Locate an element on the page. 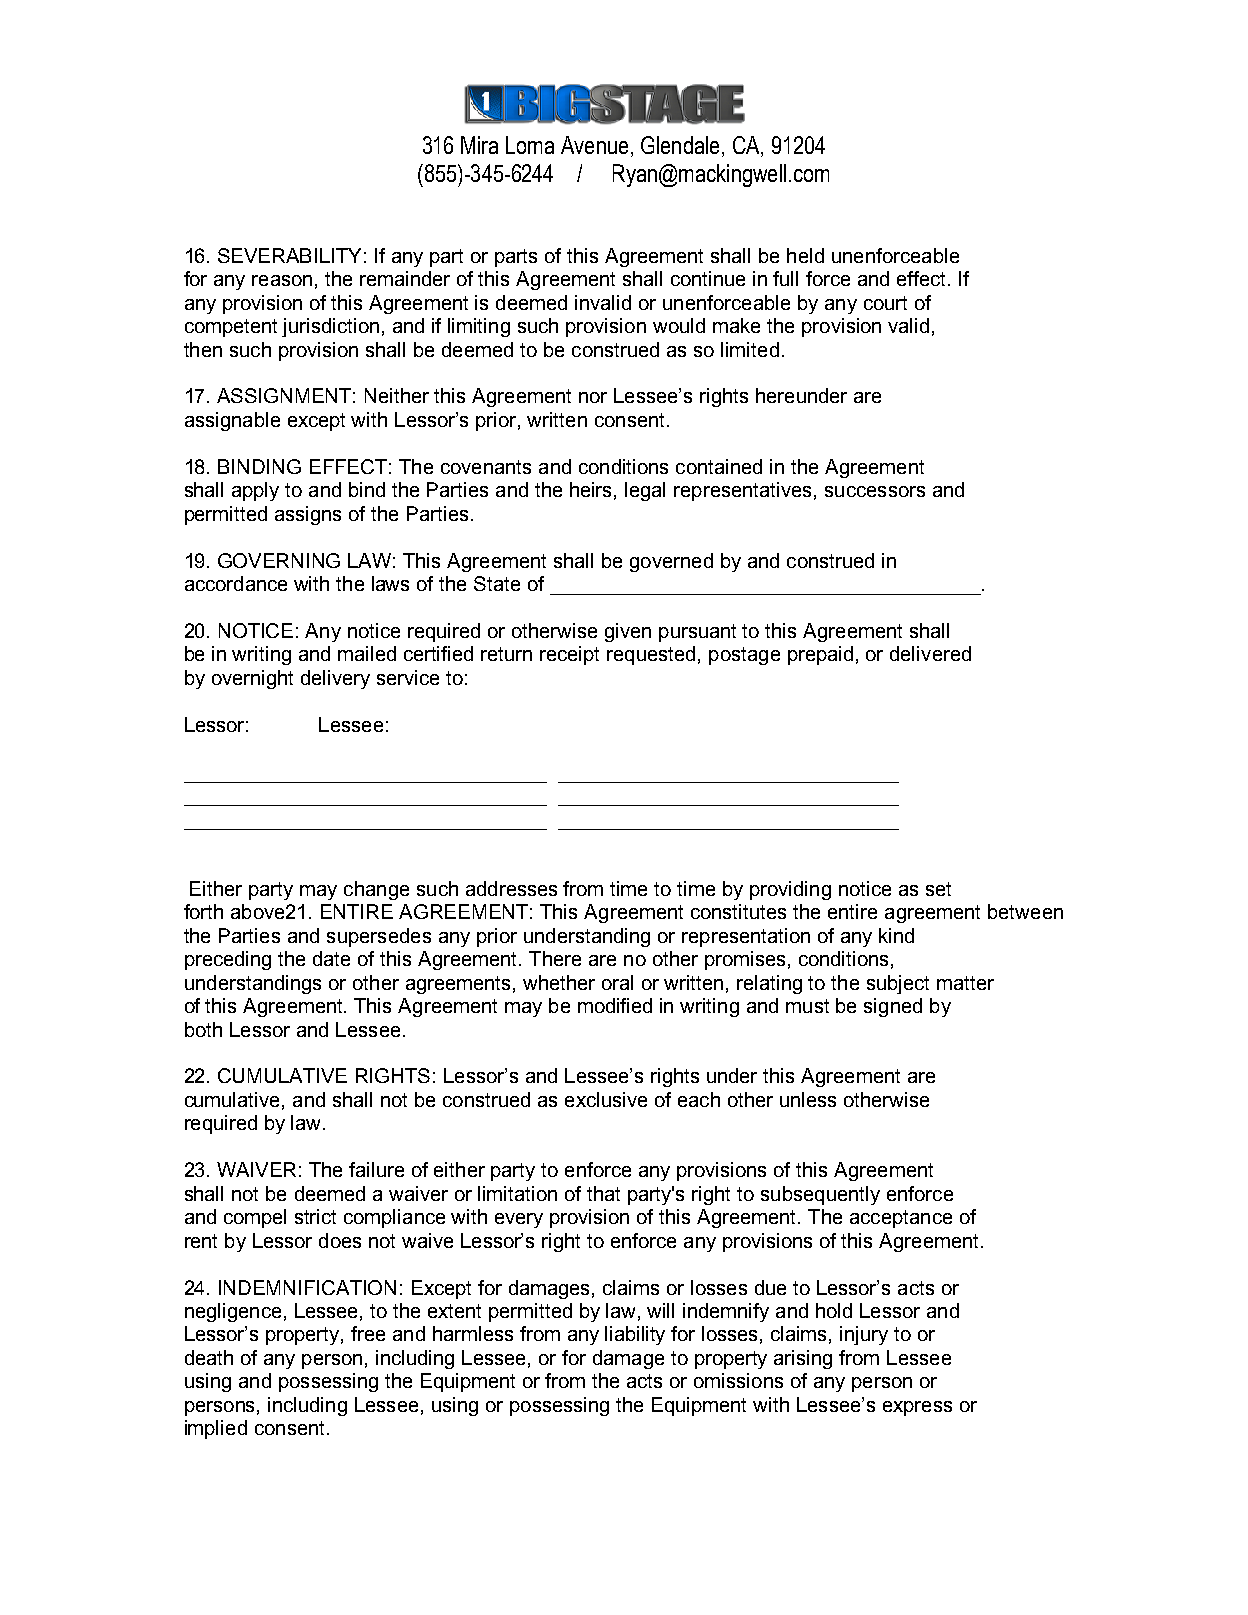 This image has width=1248, height=1615. liability is located at coordinates (635, 1335).
